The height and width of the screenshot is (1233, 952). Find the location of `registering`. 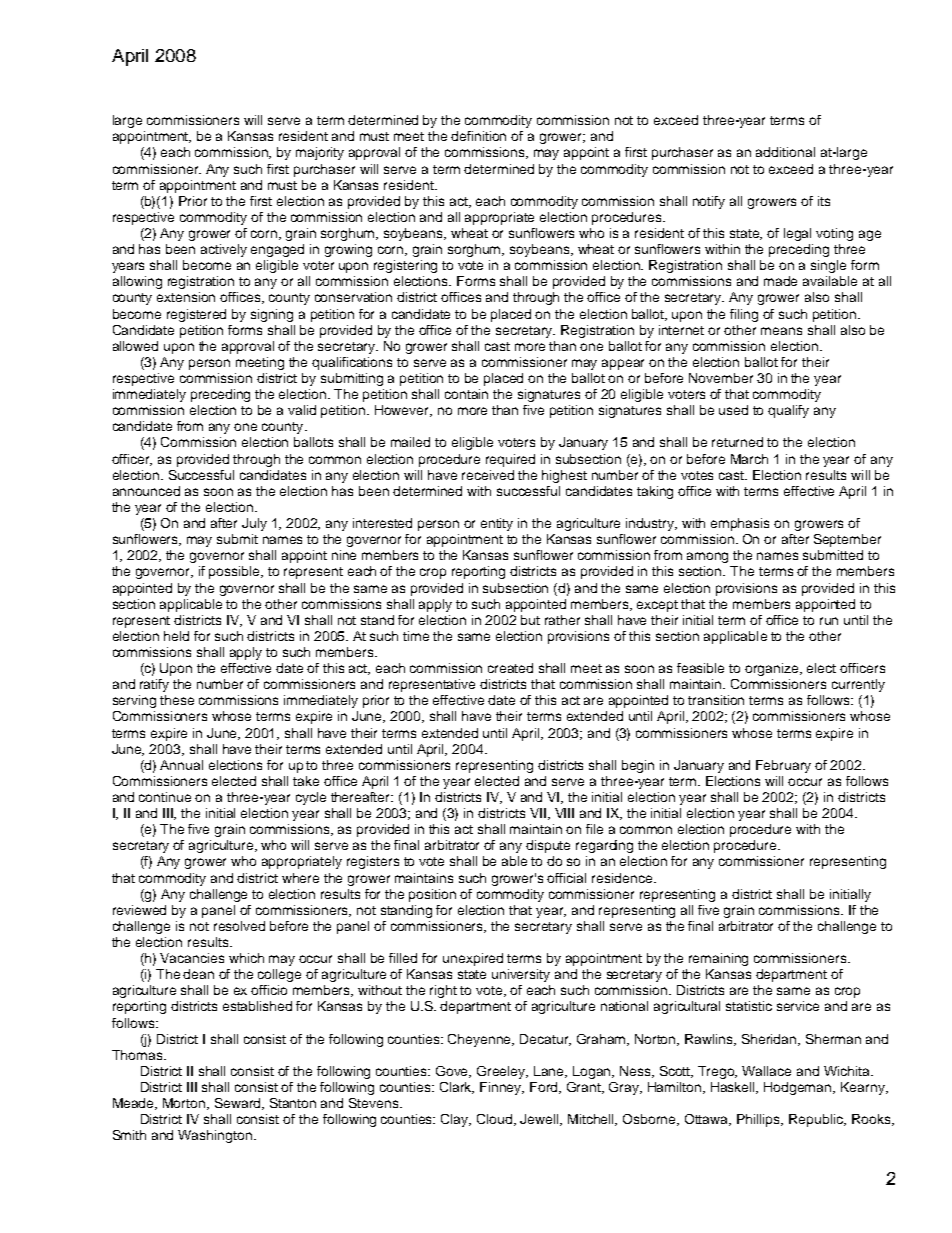

registering is located at coordinates (405, 266).
